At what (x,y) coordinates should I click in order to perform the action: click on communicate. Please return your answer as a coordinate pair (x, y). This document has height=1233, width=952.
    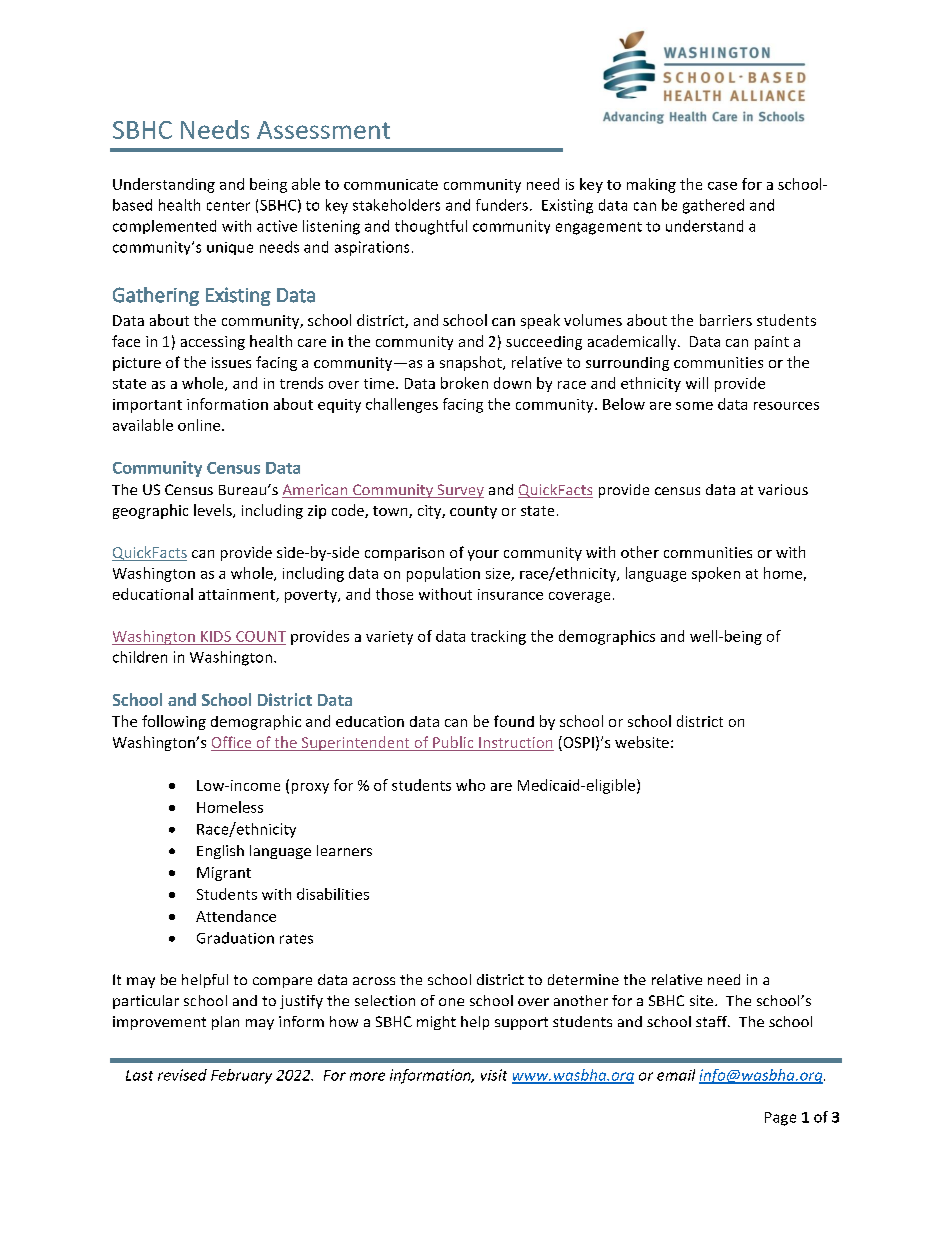
    Looking at the image, I should click on (391, 184).
